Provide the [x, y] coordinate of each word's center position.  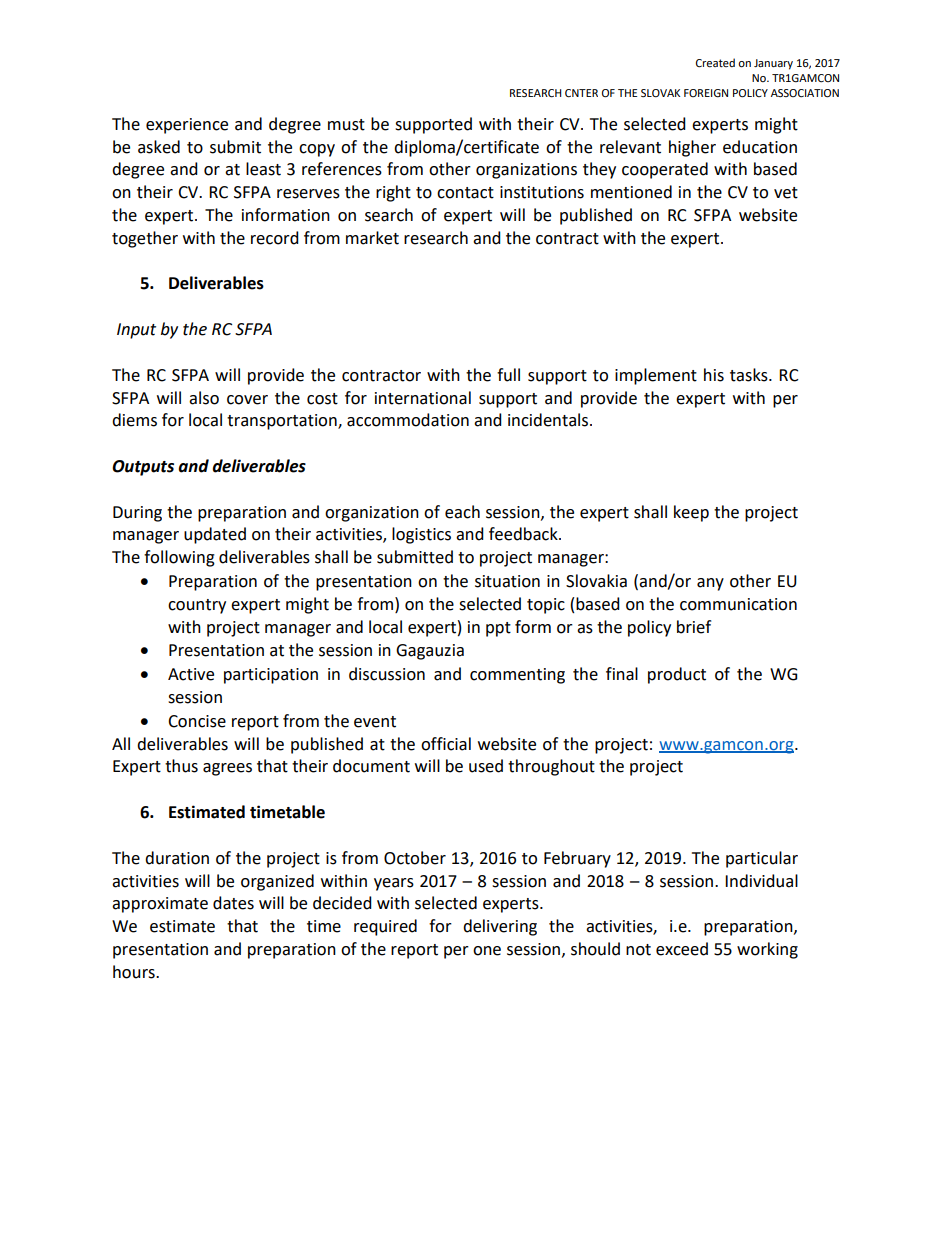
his [714, 375]
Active [191, 674]
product [677, 675]
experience [187, 126]
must [346, 125]
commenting [517, 676]
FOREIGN [706, 93]
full [508, 375]
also [204, 398]
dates [233, 903]
